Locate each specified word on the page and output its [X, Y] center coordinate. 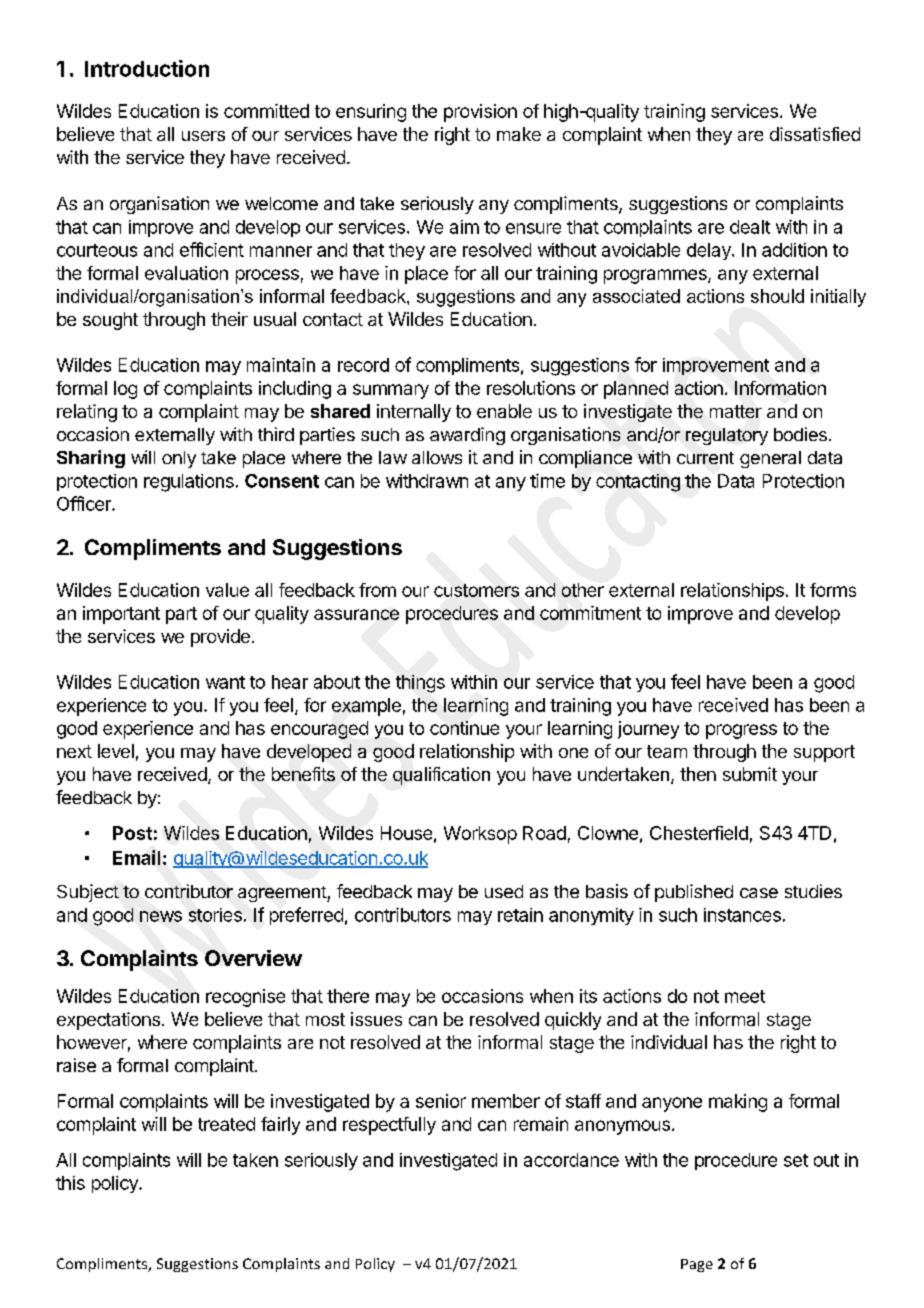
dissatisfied [815, 134]
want [225, 682]
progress [741, 731]
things [420, 684]
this [70, 1183]
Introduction [147, 68]
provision [480, 113]
